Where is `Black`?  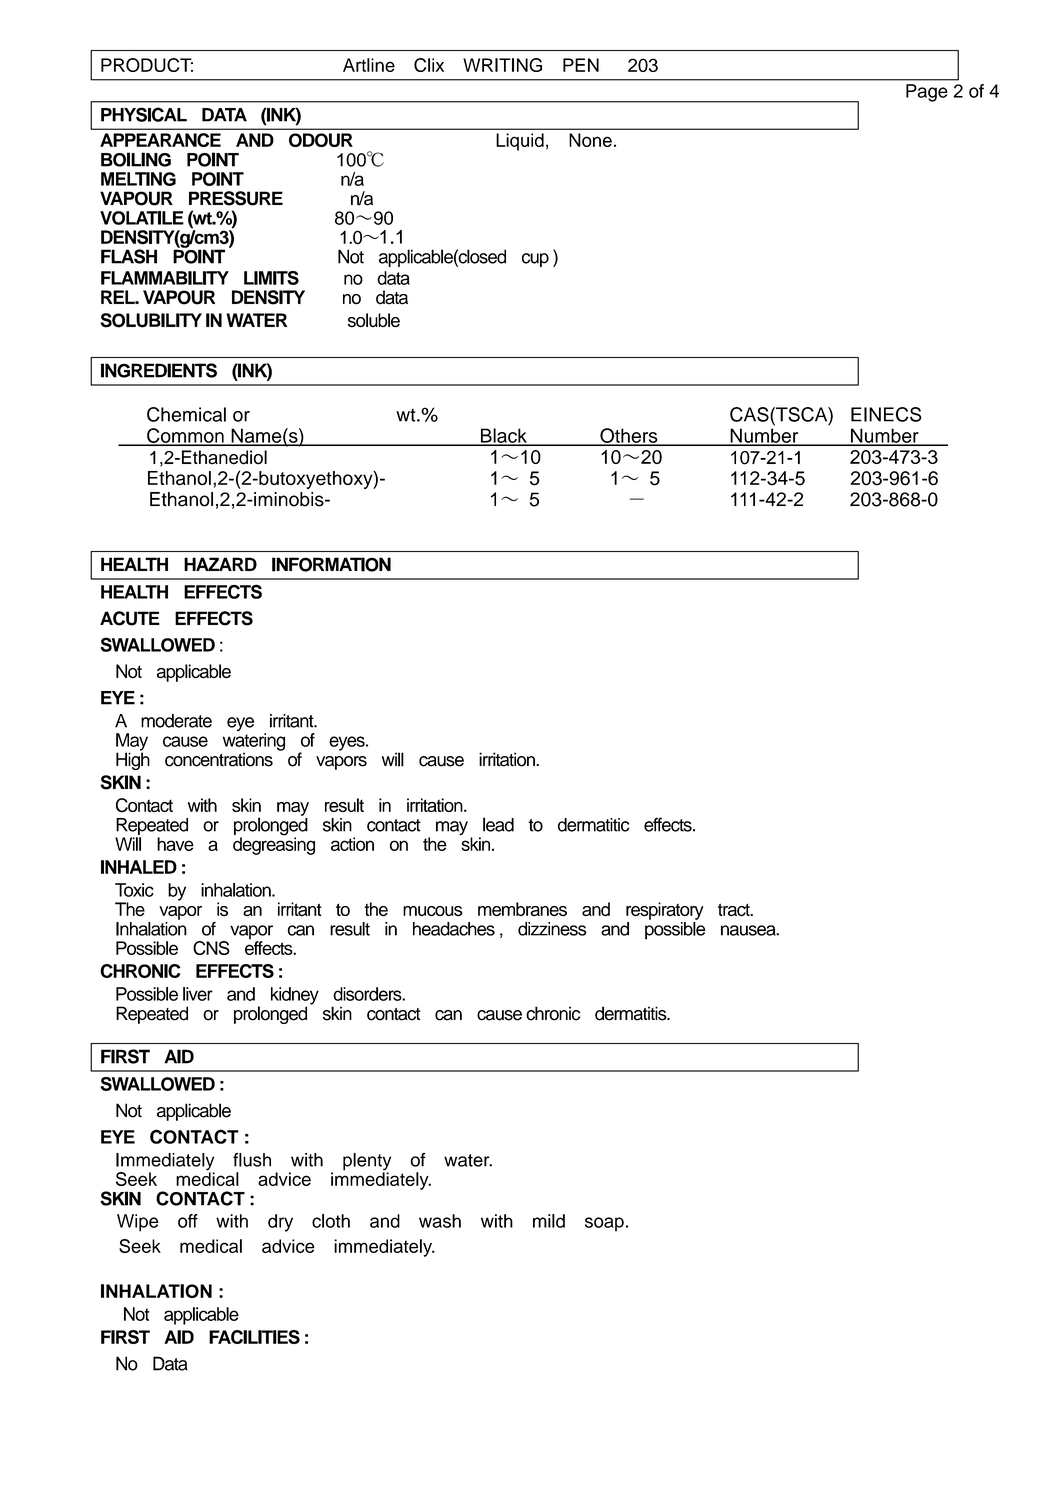
Black is located at coordinates (503, 436).
